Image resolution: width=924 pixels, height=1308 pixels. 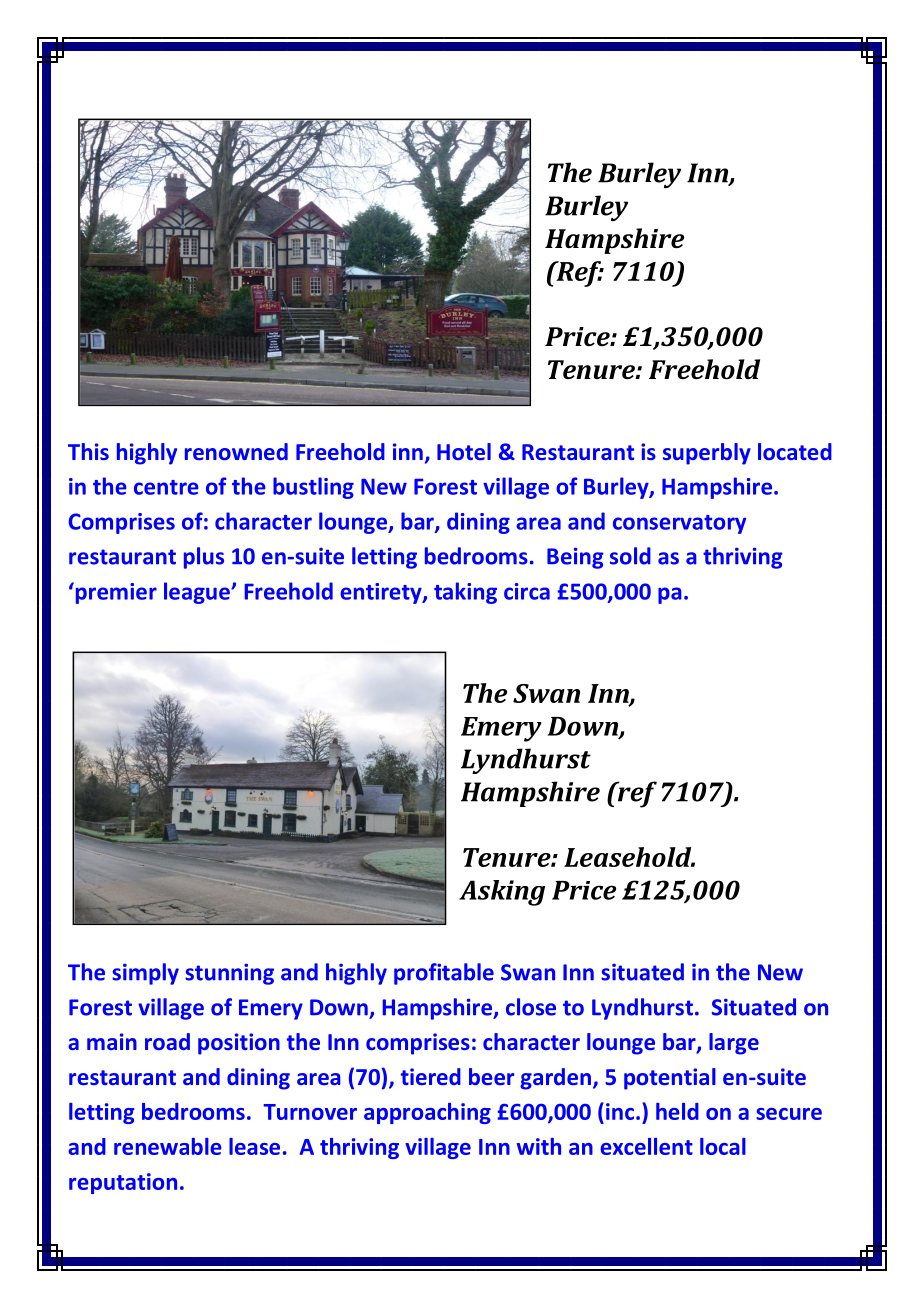 What do you see at coordinates (502, 893) in the image?
I see `Asking` at bounding box center [502, 893].
